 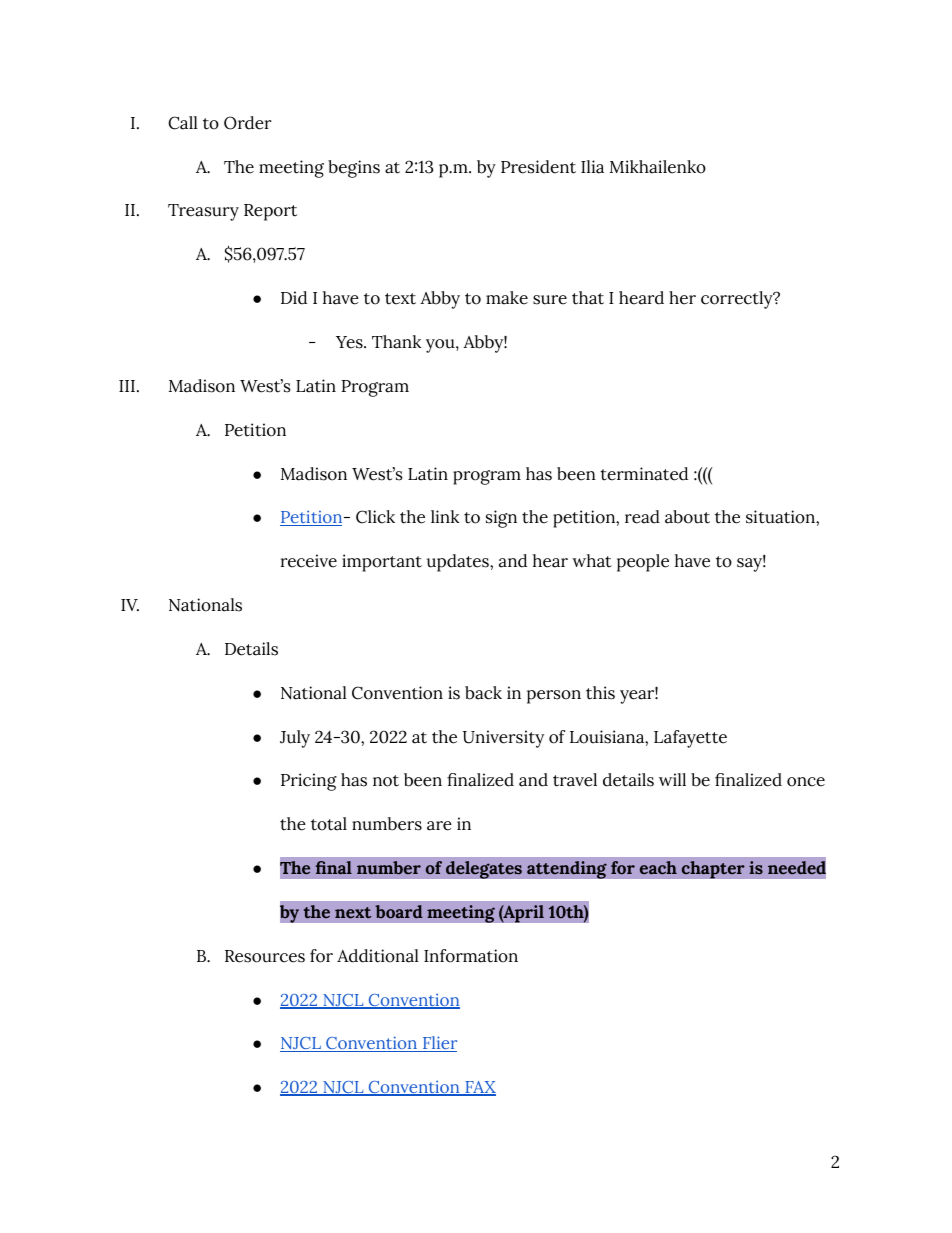 What do you see at coordinates (183, 123) in the page?
I see `Call` at bounding box center [183, 123].
